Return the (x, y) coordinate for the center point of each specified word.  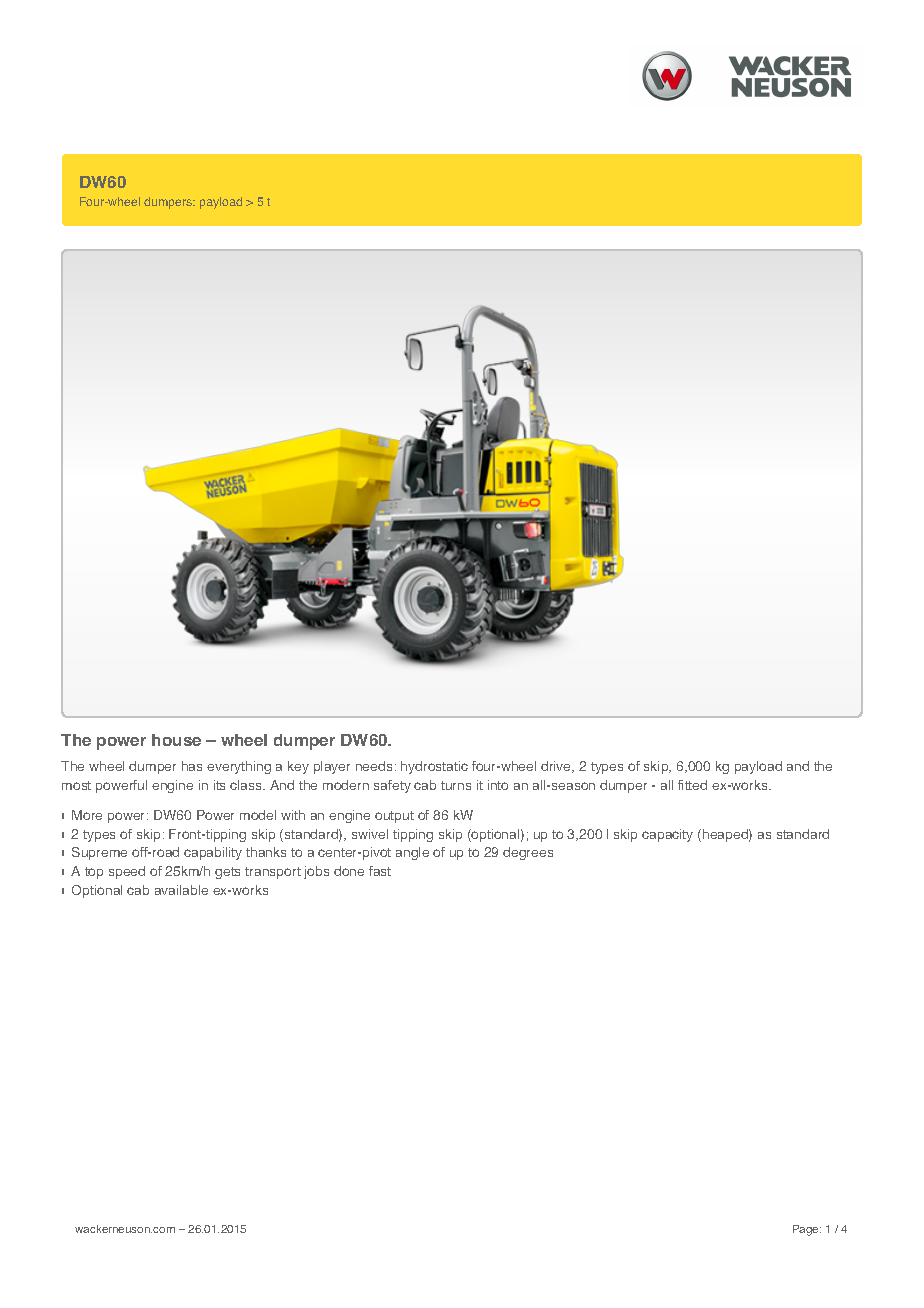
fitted (692, 785)
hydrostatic (434, 767)
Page (807, 1230)
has (192, 766)
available (181, 890)
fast (380, 871)
